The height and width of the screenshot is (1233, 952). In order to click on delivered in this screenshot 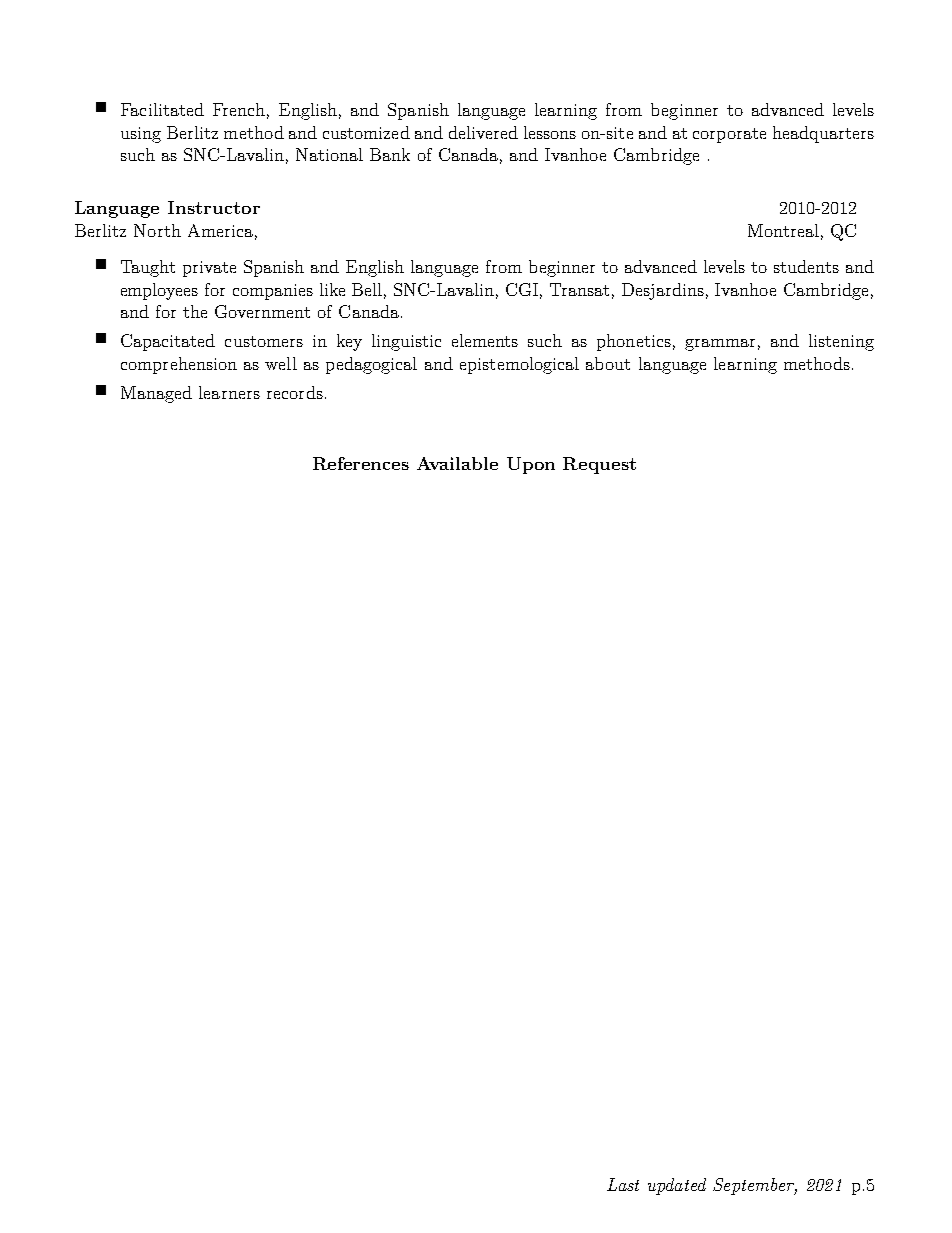, I will do `click(483, 132)`.
